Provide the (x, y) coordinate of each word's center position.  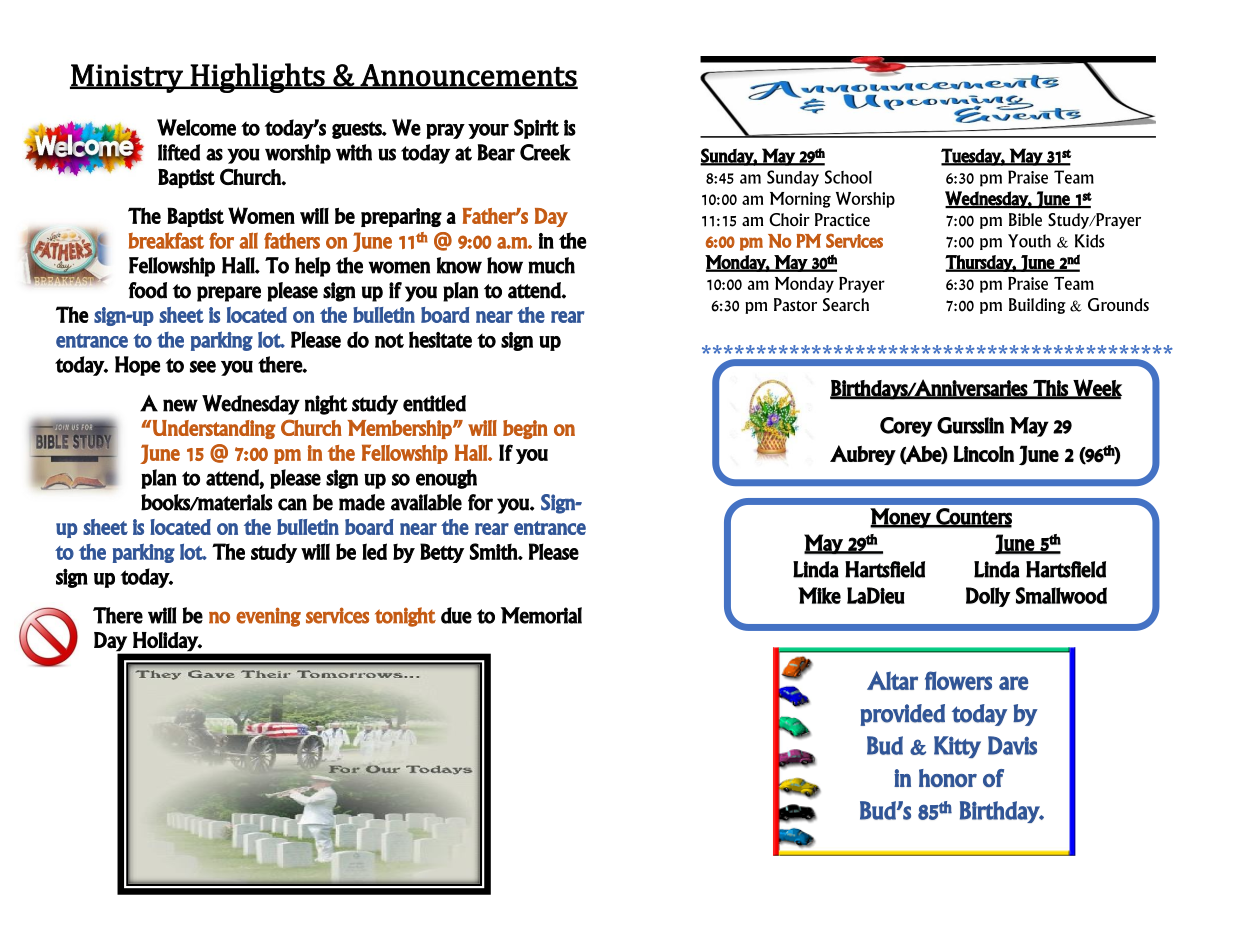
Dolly (988, 597)
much (551, 265)
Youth (1029, 241)
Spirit (536, 129)
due (456, 615)
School (848, 177)
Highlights (258, 78)
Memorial (541, 615)
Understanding (213, 429)
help (313, 267)
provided (902, 715)
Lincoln (984, 453)
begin (525, 429)
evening (268, 617)
